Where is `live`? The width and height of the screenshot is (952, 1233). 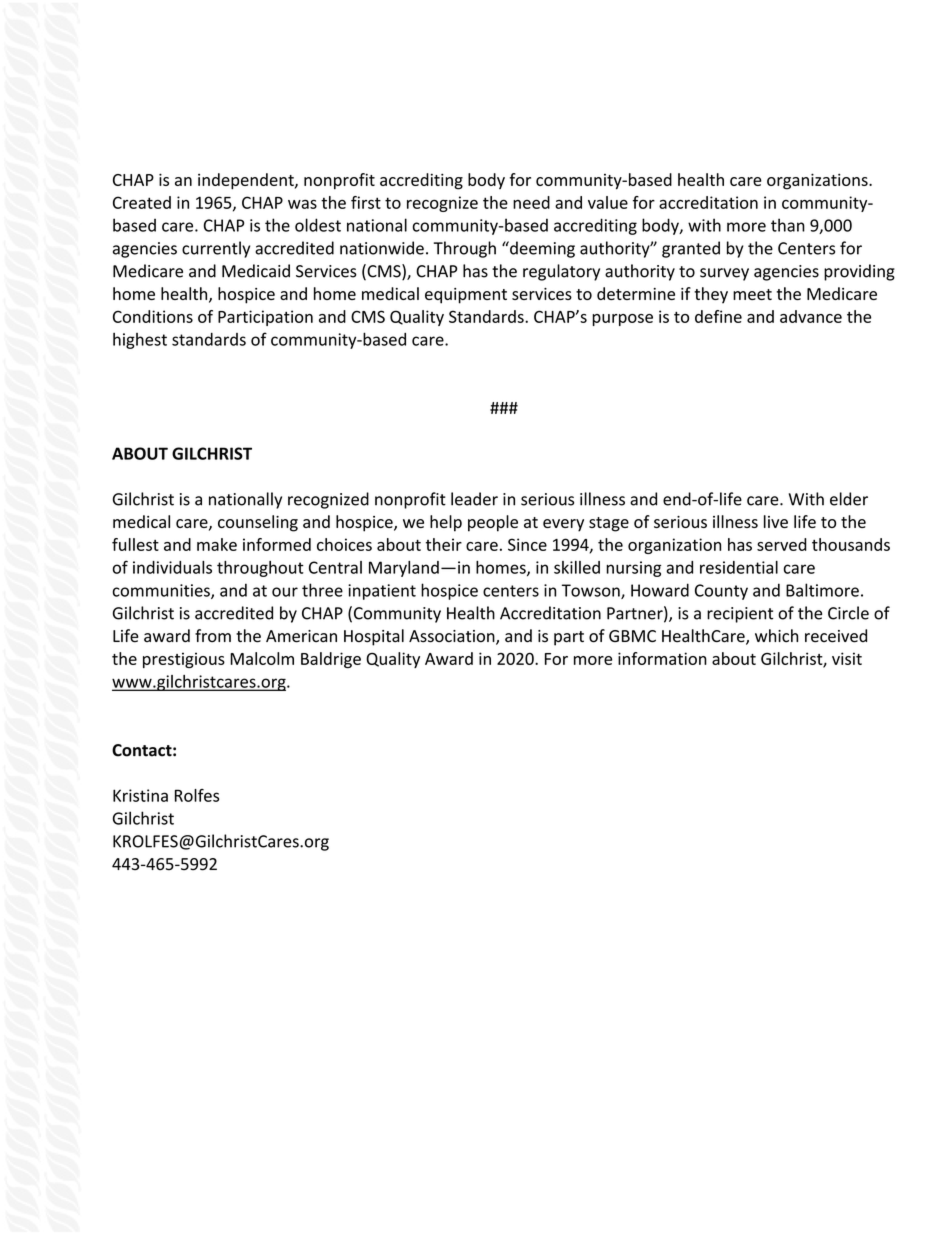
live is located at coordinates (776, 521).
